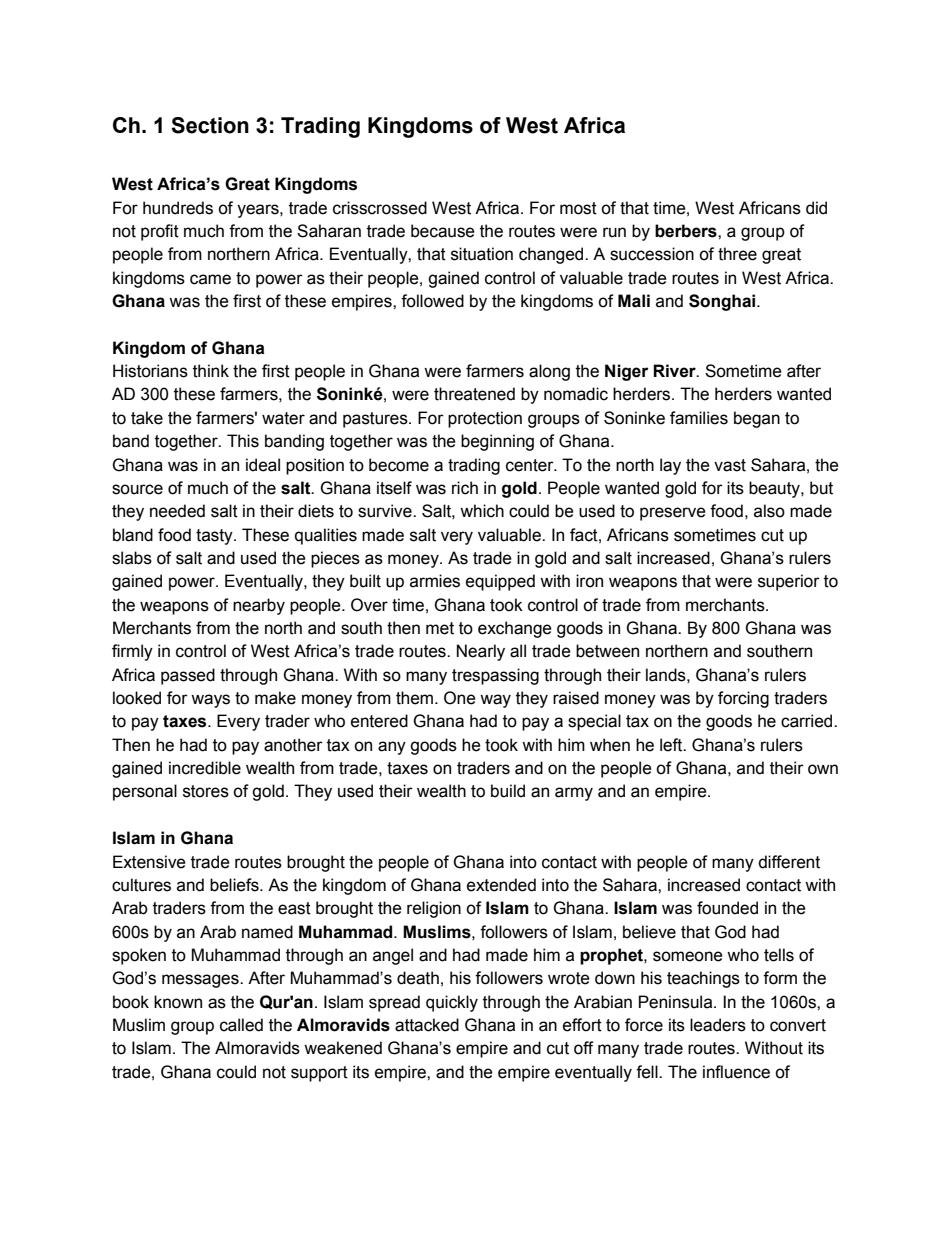 The image size is (952, 1233). Describe the element at coordinates (816, 208) in the screenshot. I see `did` at that location.
